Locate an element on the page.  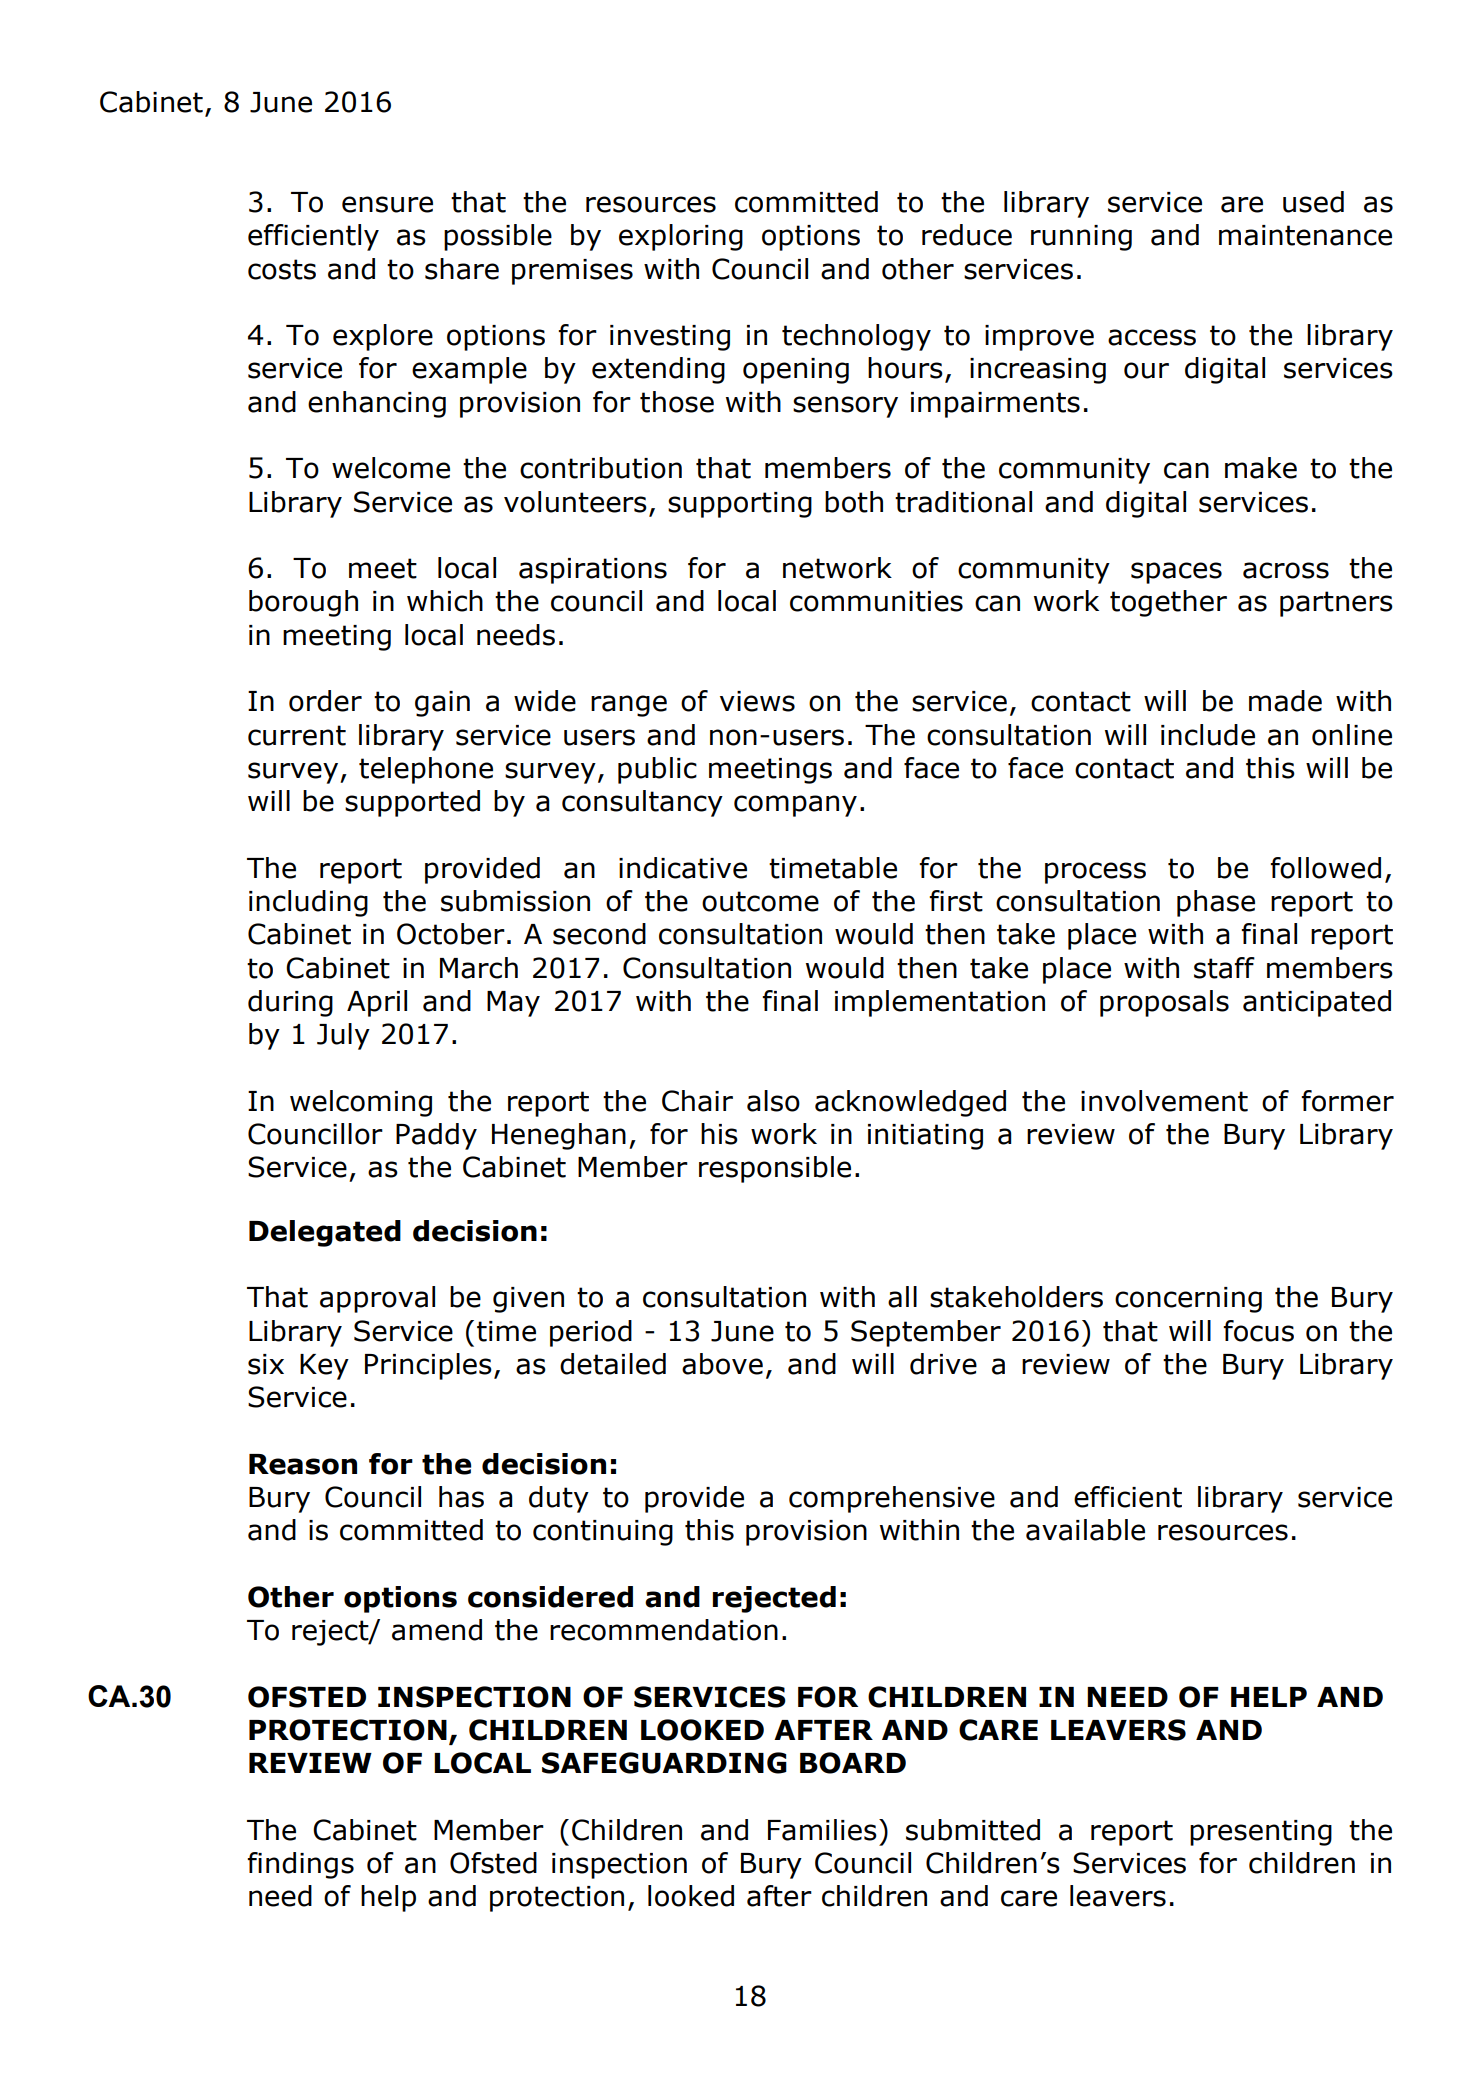
technology is located at coordinates (856, 337).
